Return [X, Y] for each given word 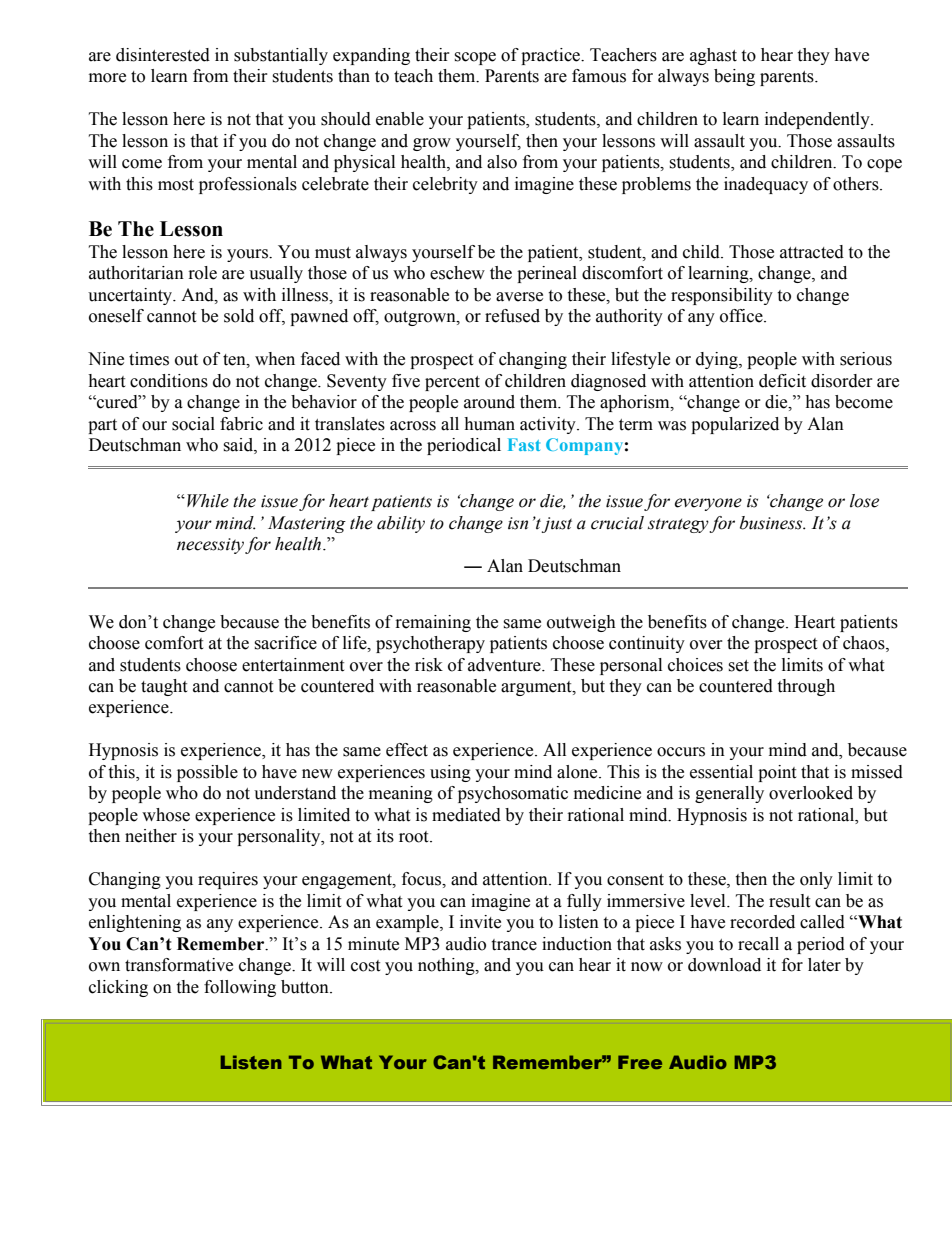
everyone [708, 504]
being [734, 77]
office [742, 316]
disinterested [163, 55]
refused [512, 316]
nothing [447, 966]
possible [207, 773]
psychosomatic [513, 794]
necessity [210, 546]
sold [239, 316]
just [557, 525]
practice [551, 56]
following [240, 988]
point [777, 773]
